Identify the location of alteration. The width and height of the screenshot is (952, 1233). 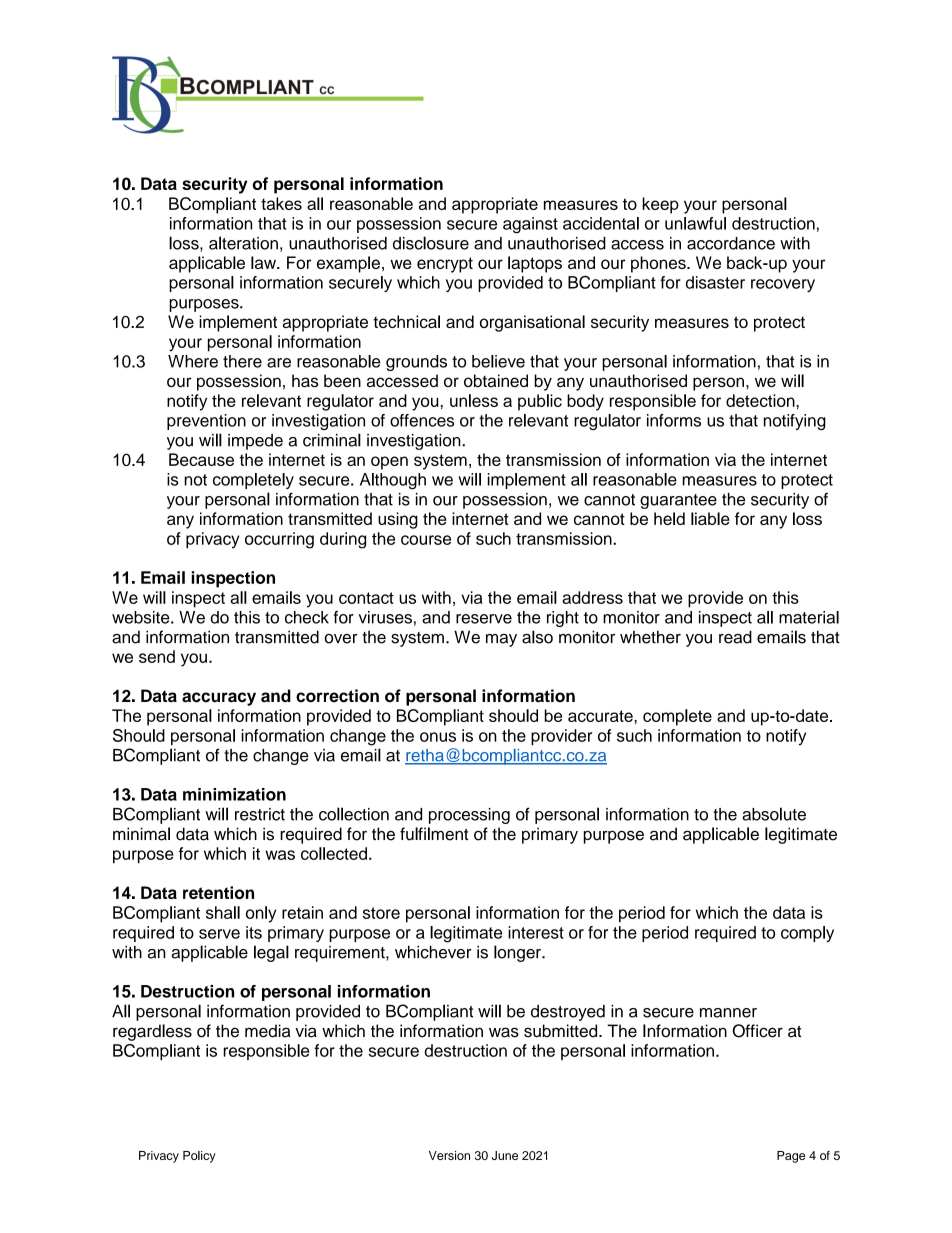
(243, 243).
